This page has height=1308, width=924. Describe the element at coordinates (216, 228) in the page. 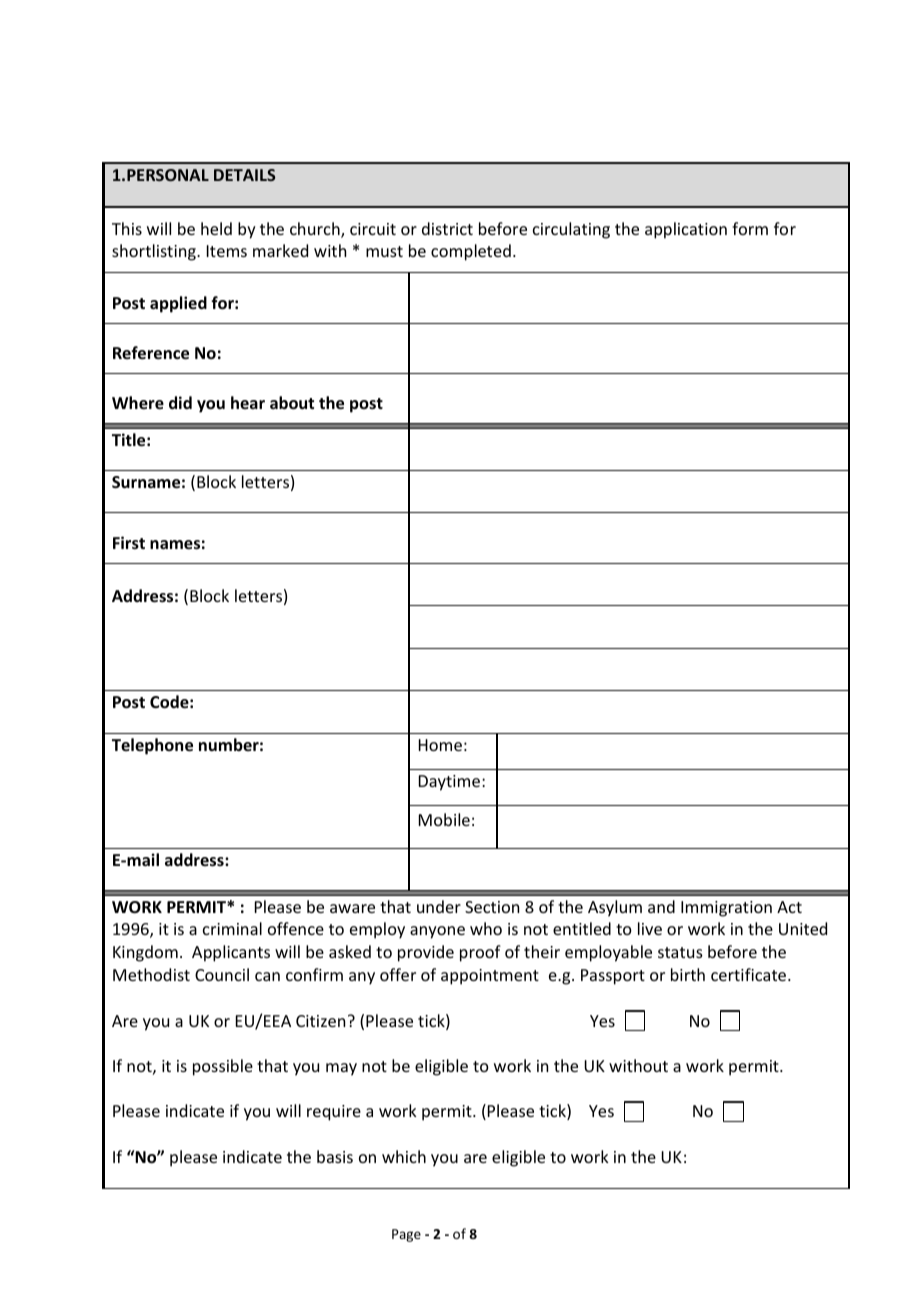

I see `held` at that location.
